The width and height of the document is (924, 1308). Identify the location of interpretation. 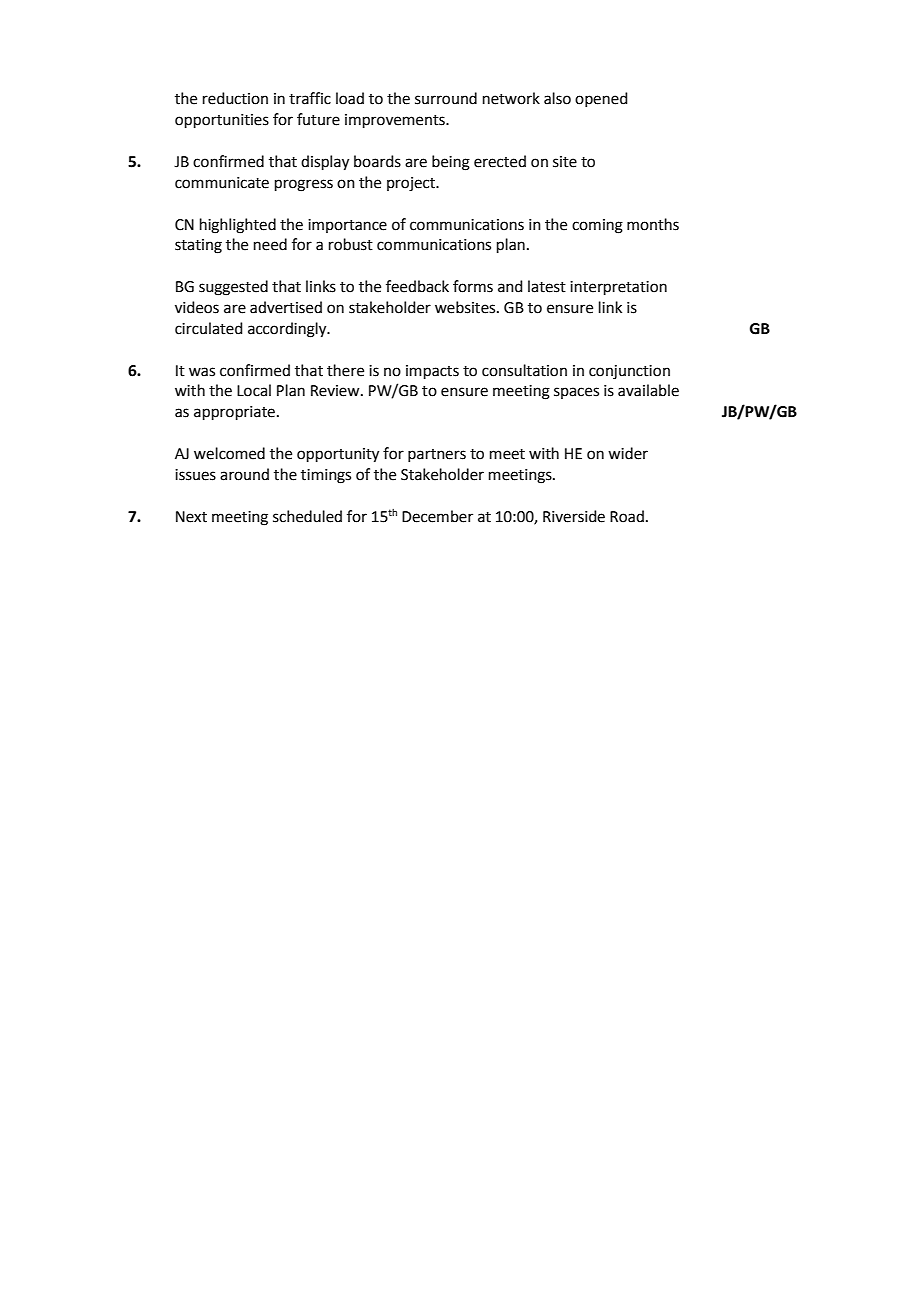
(618, 288).
